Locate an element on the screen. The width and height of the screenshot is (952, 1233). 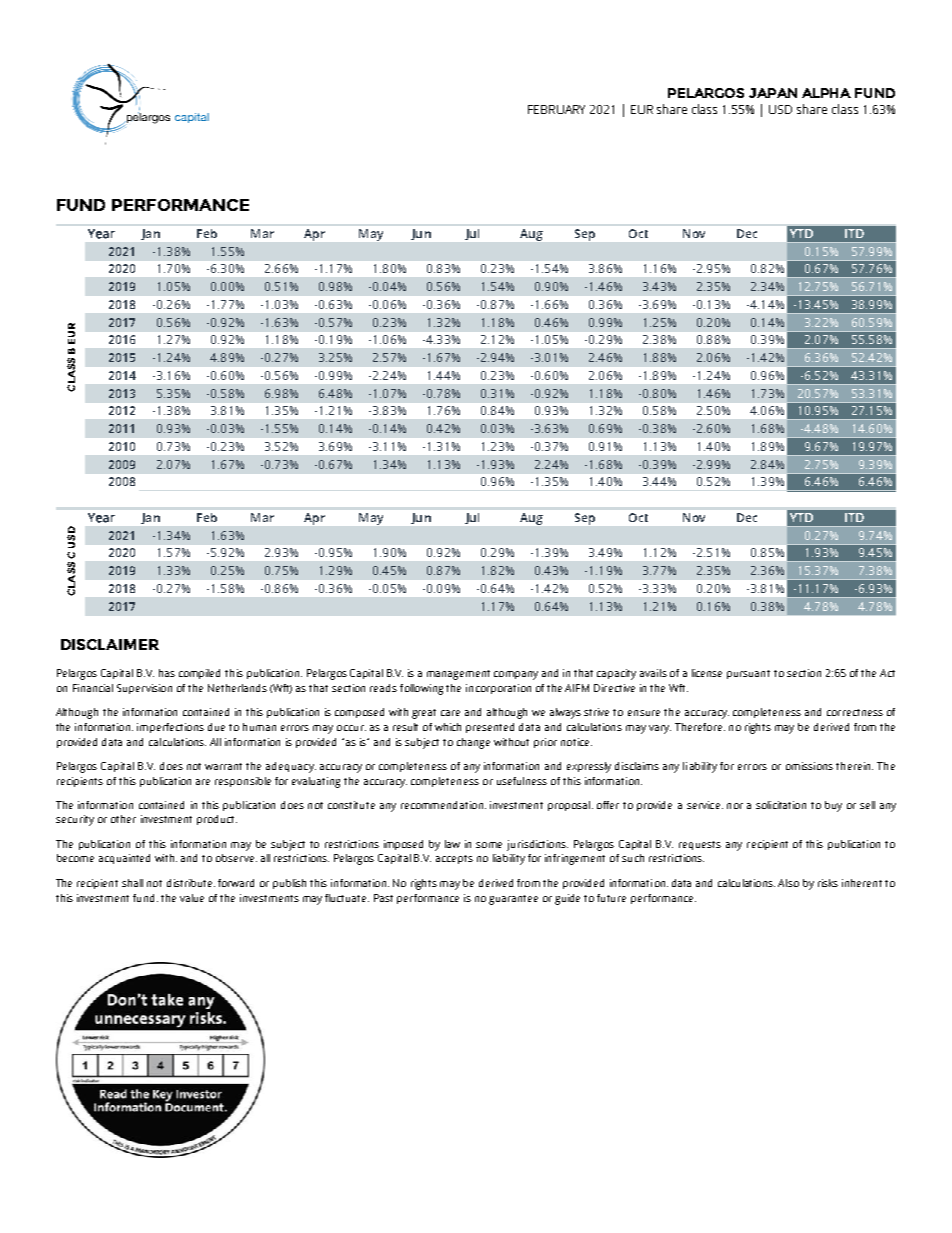
FEBRUARY is located at coordinates (556, 109).
